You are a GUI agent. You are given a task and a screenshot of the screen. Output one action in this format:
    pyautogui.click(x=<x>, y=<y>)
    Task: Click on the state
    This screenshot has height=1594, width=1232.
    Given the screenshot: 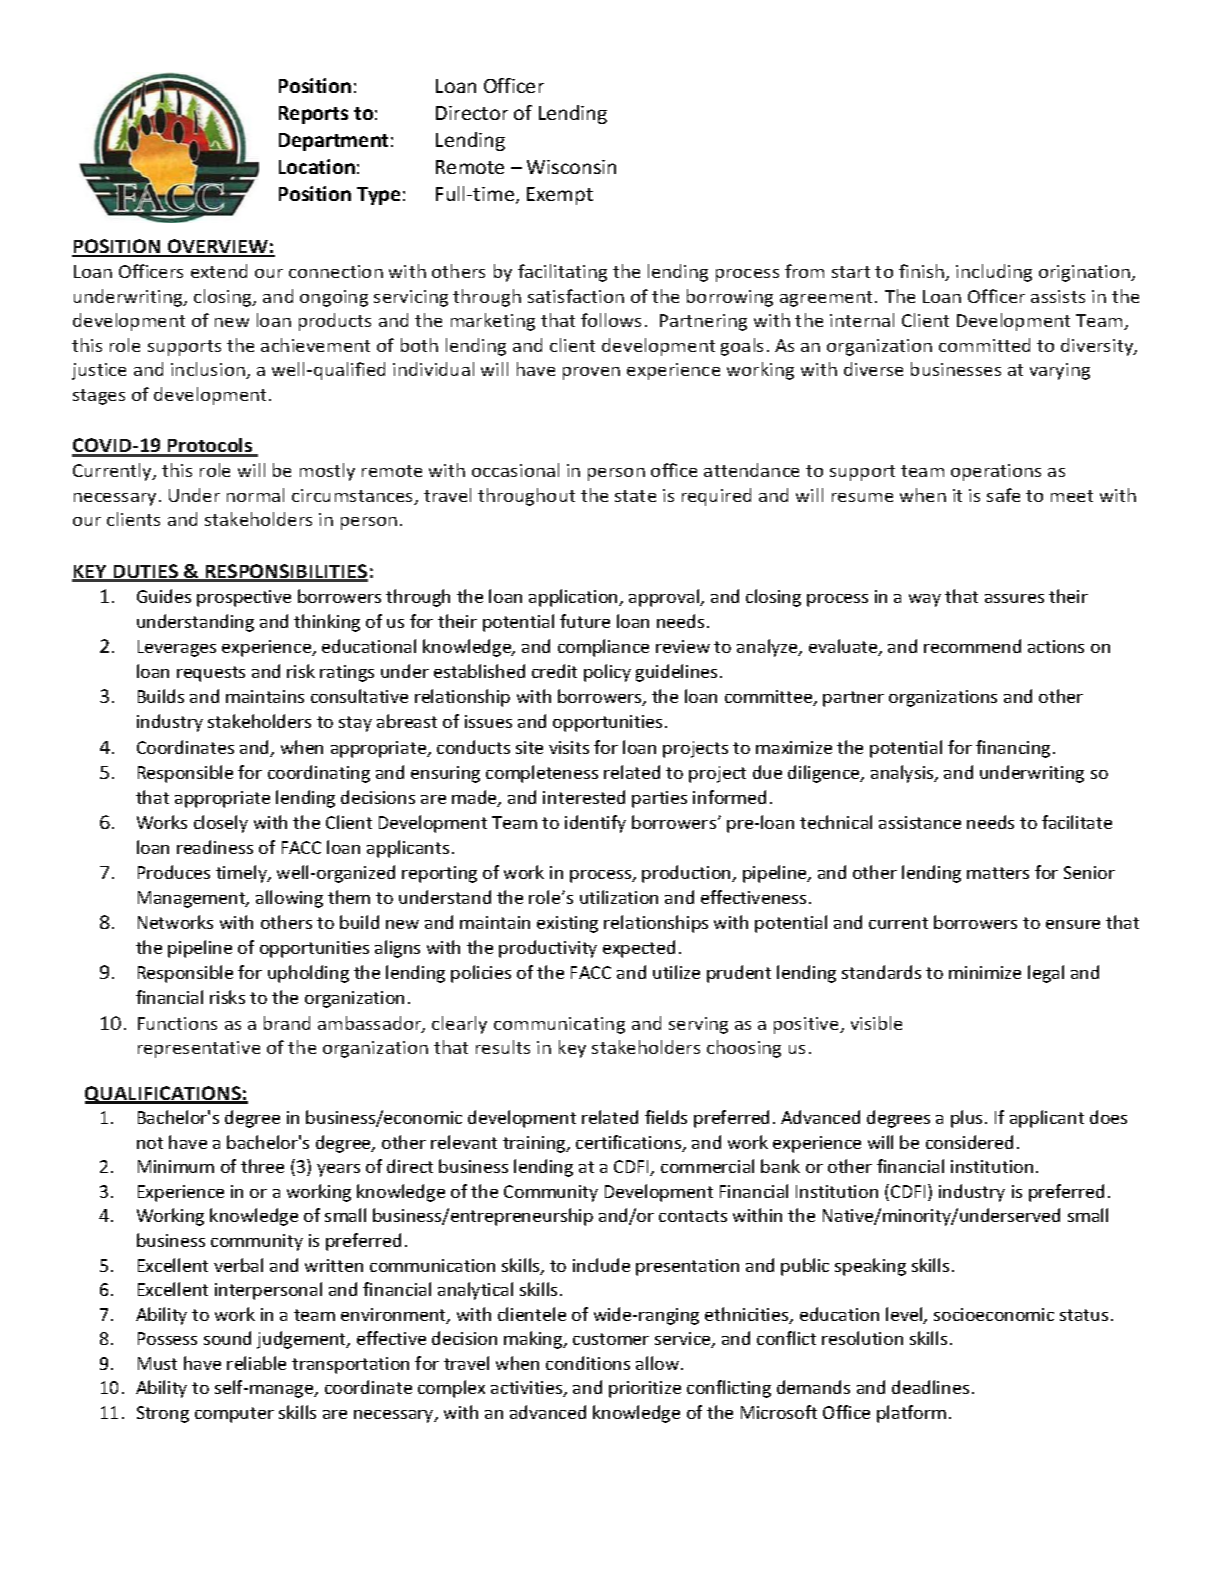 What is the action you would take?
    pyautogui.click(x=635, y=496)
